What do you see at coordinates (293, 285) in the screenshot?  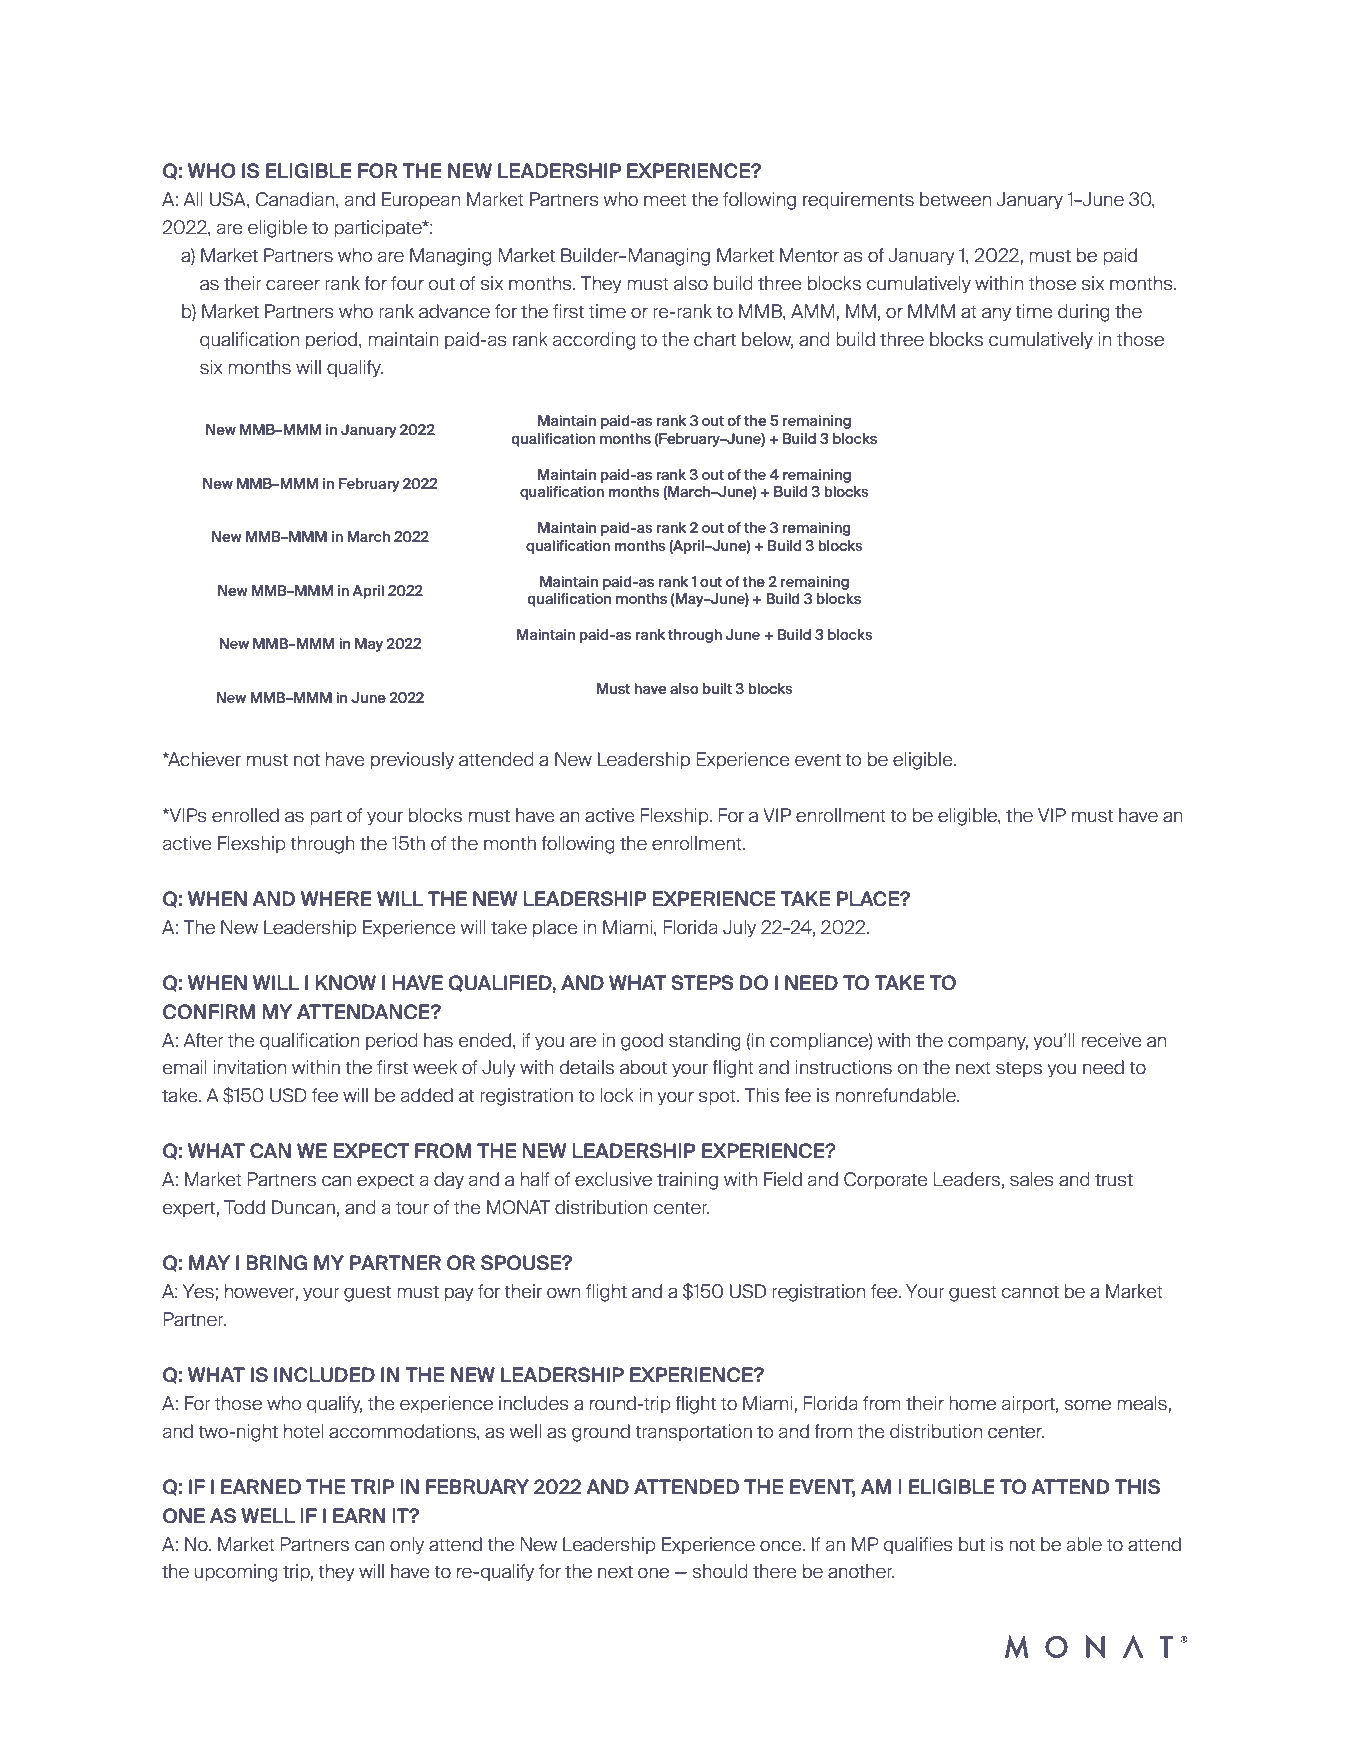 I see `career` at bounding box center [293, 285].
